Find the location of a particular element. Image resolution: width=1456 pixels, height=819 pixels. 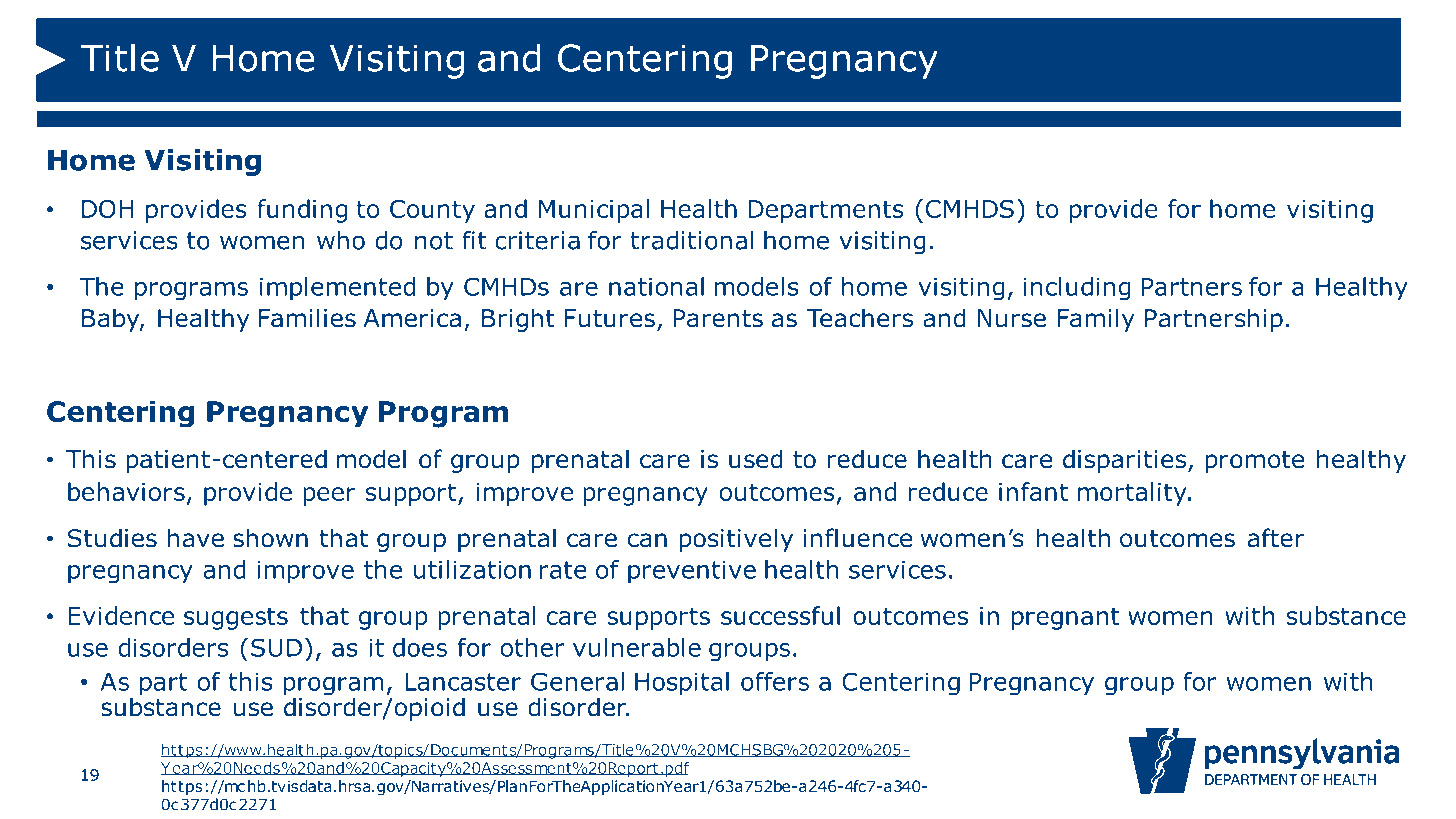

Family is located at coordinates (1096, 320).
